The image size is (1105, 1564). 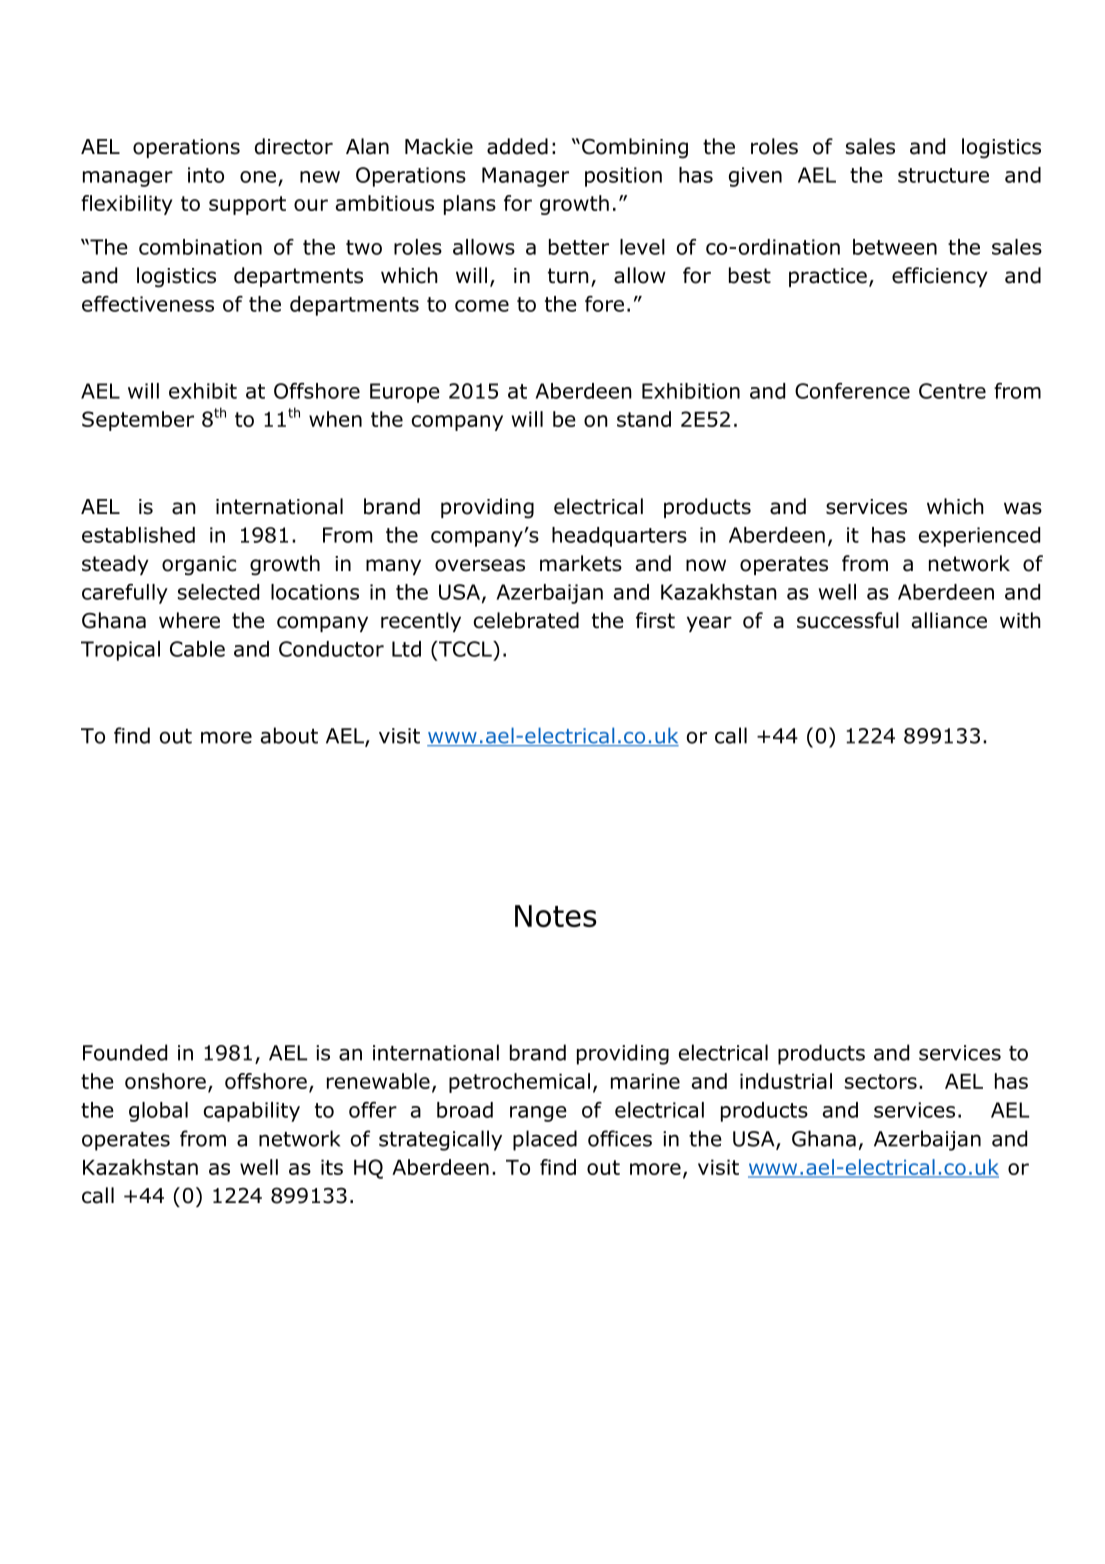 I want to click on structure, so click(x=943, y=175).
